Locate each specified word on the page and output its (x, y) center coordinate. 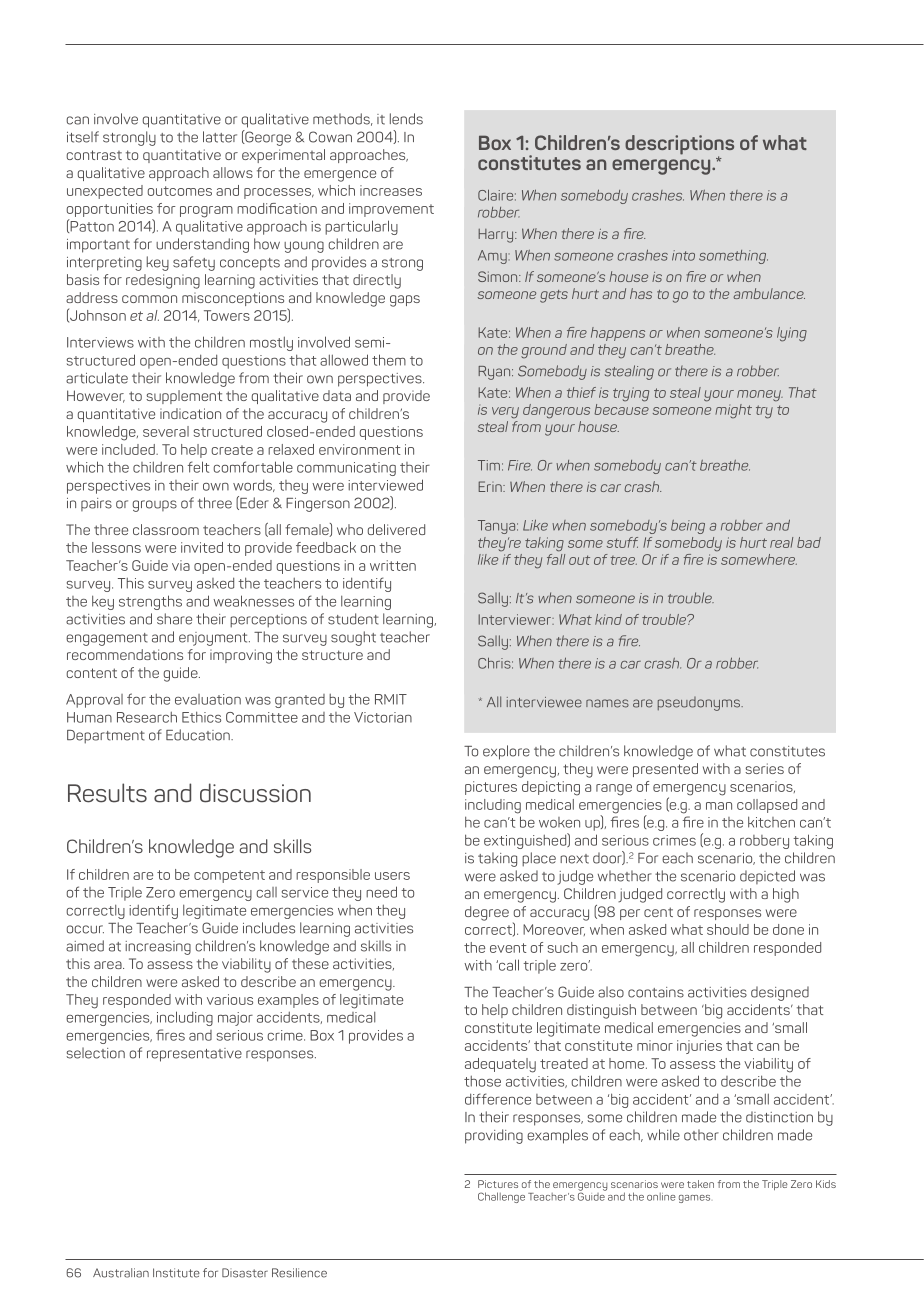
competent (229, 876)
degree (487, 913)
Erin (491, 486)
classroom (166, 529)
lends (406, 119)
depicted (767, 877)
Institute (176, 1273)
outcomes (180, 191)
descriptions (679, 146)
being (688, 527)
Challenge (501, 1197)
